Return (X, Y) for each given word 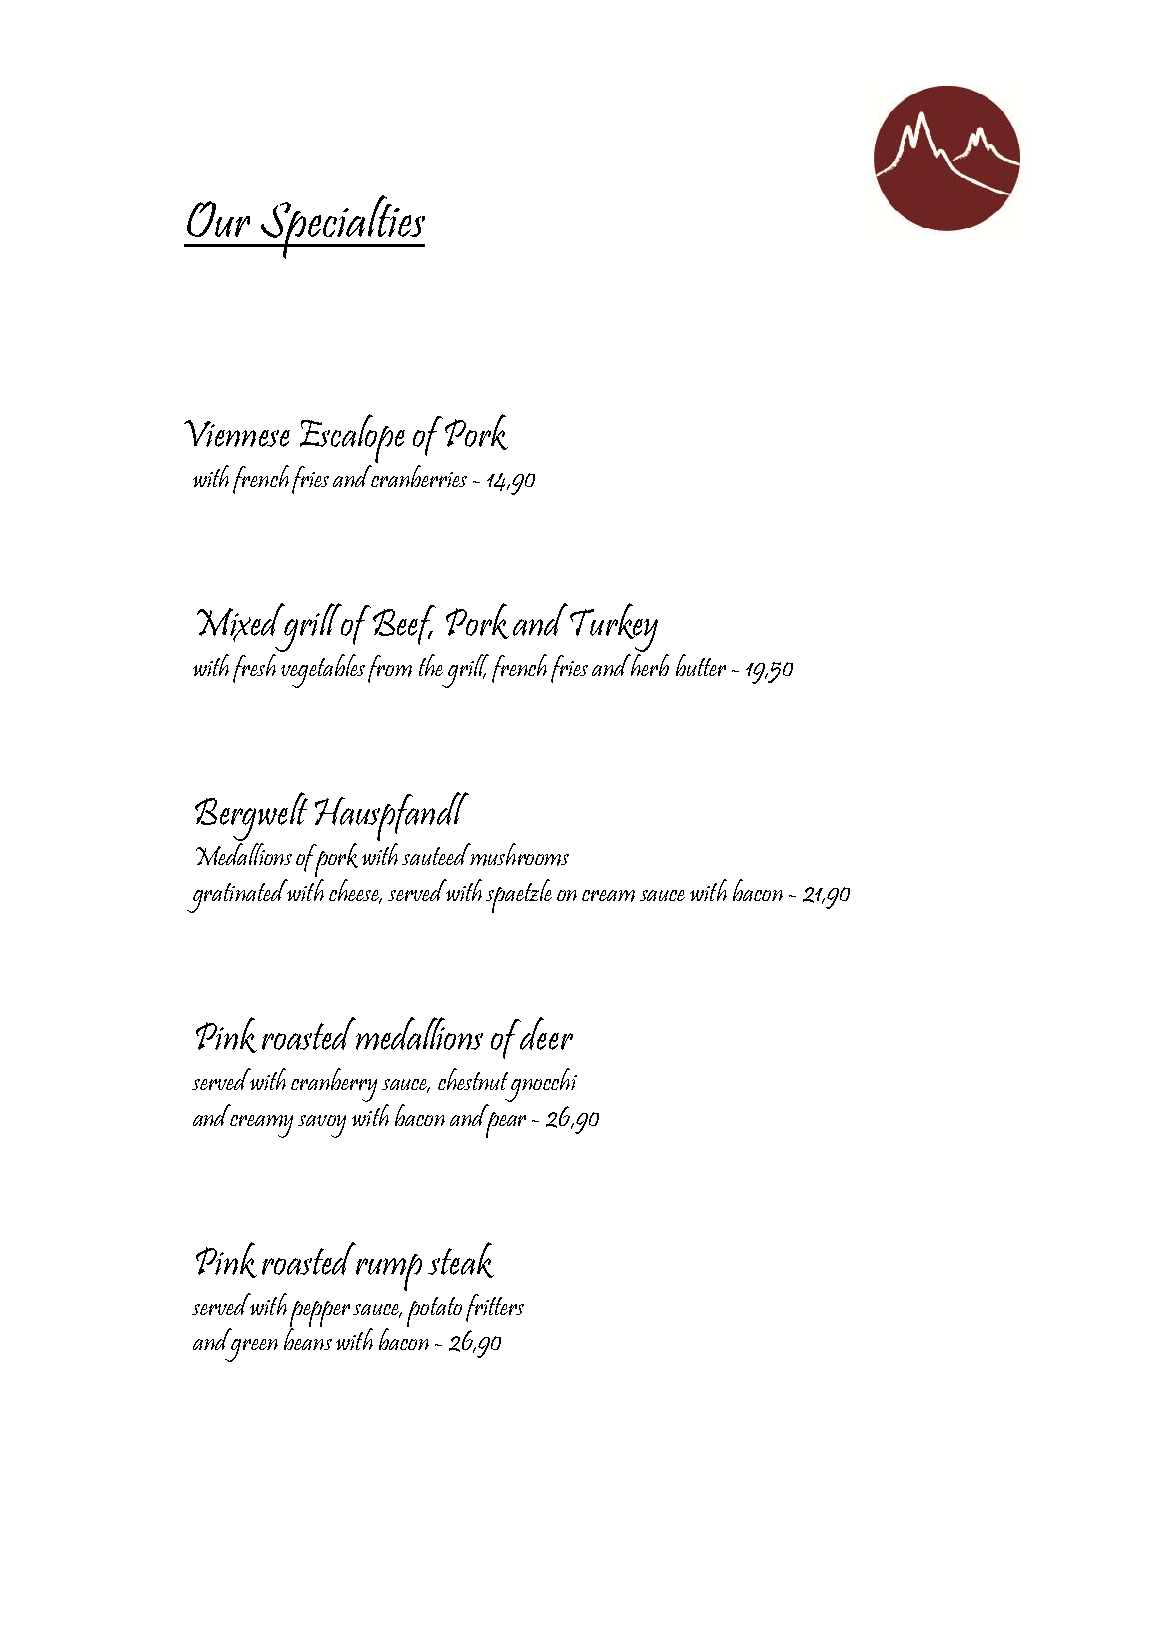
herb (649, 663)
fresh (254, 668)
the (431, 665)
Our (218, 219)
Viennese (237, 433)
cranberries (418, 474)
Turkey (614, 627)
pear (505, 1123)
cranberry (334, 1085)
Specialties (341, 227)
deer (545, 1033)
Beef (404, 625)
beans (308, 1338)
